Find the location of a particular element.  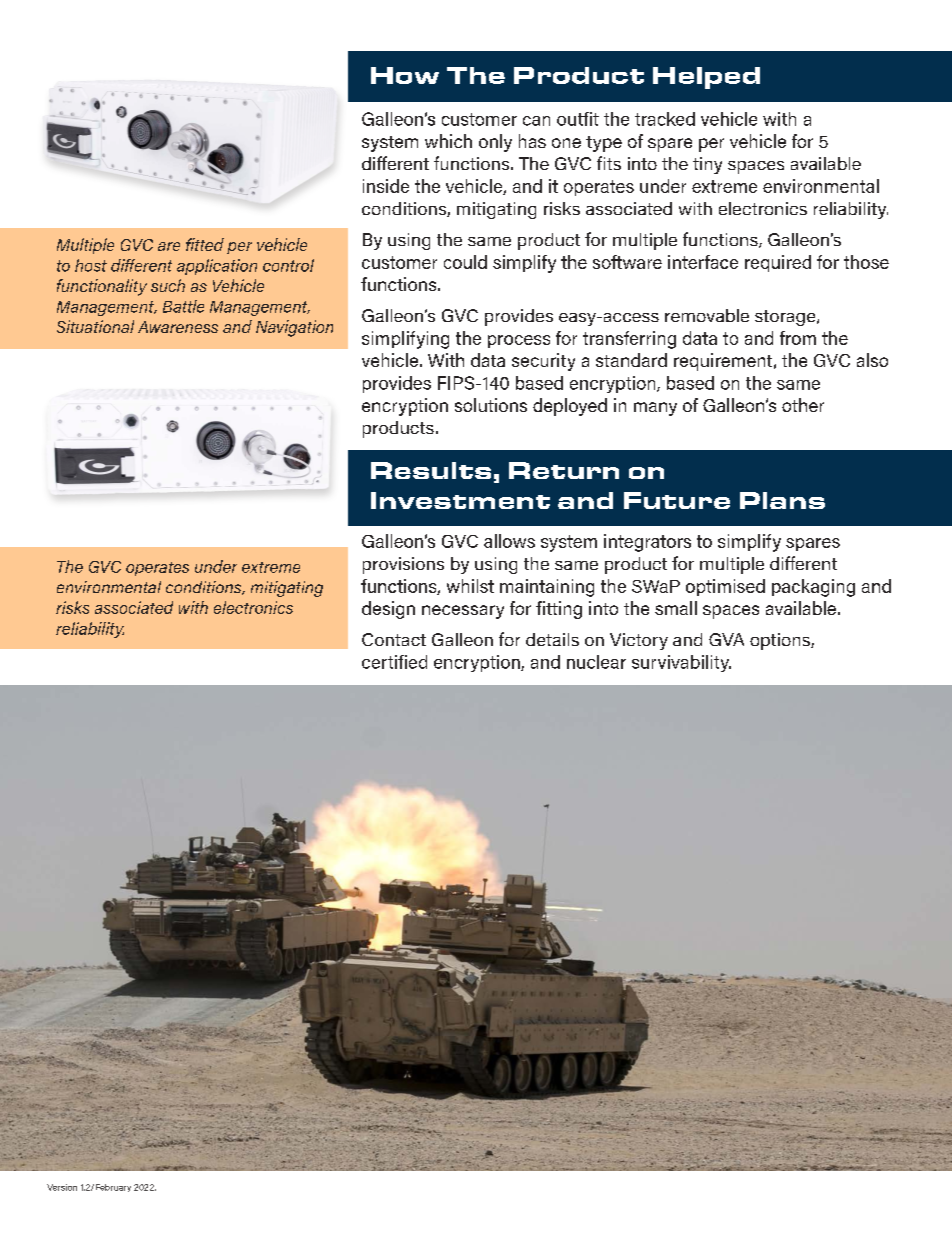

options is located at coordinates (781, 641).
